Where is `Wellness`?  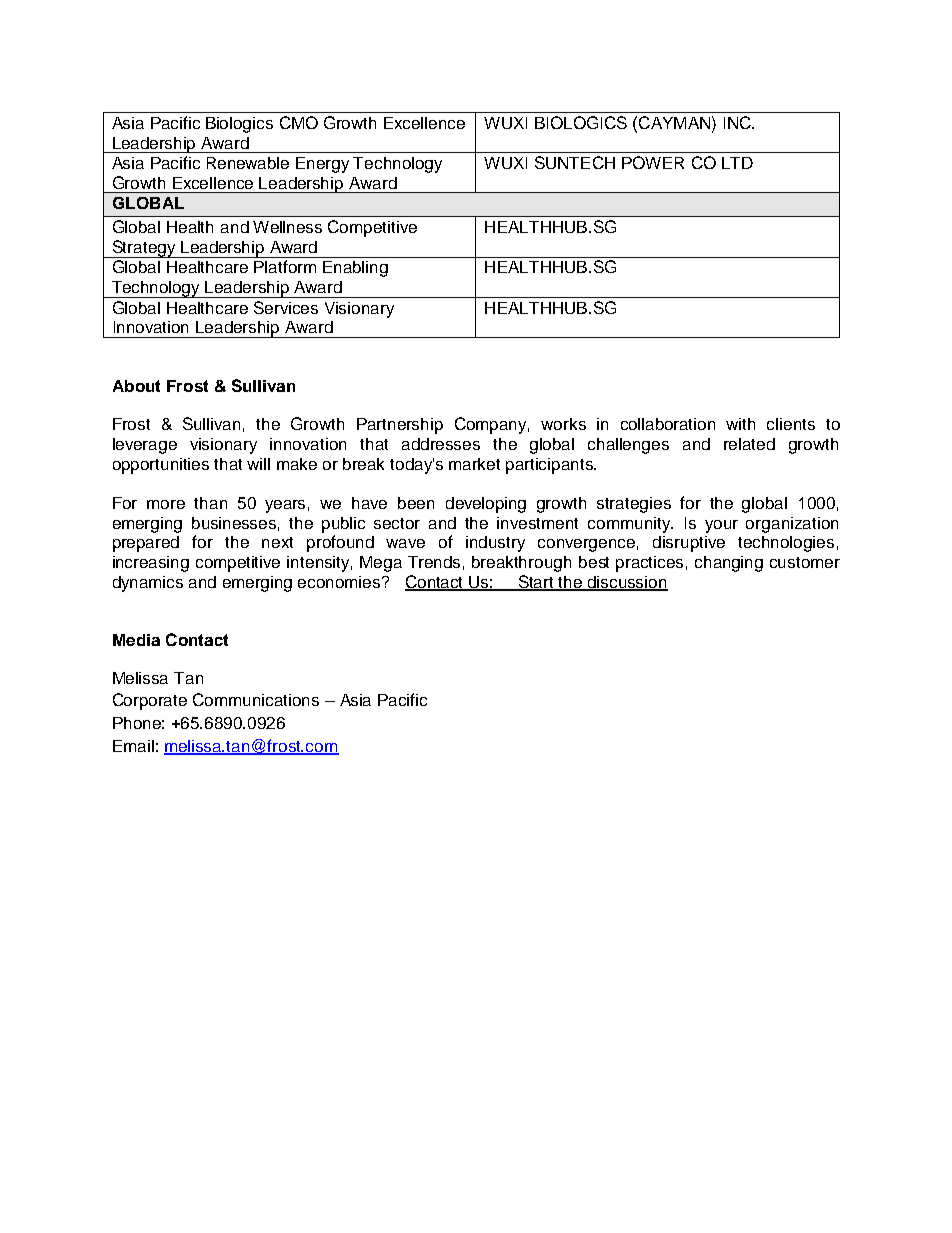 Wellness is located at coordinates (287, 227).
